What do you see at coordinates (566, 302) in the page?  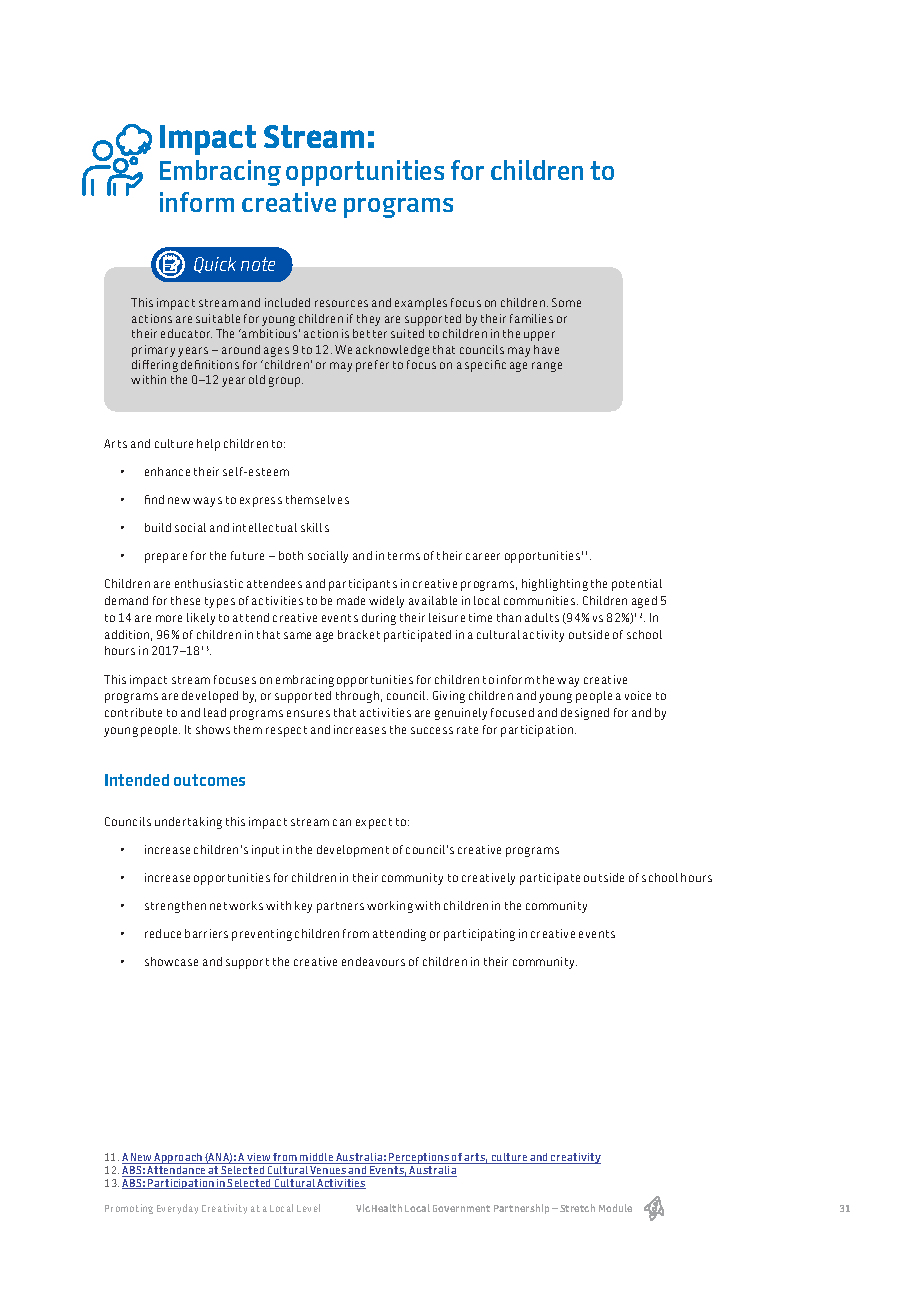 I see `Some` at bounding box center [566, 302].
